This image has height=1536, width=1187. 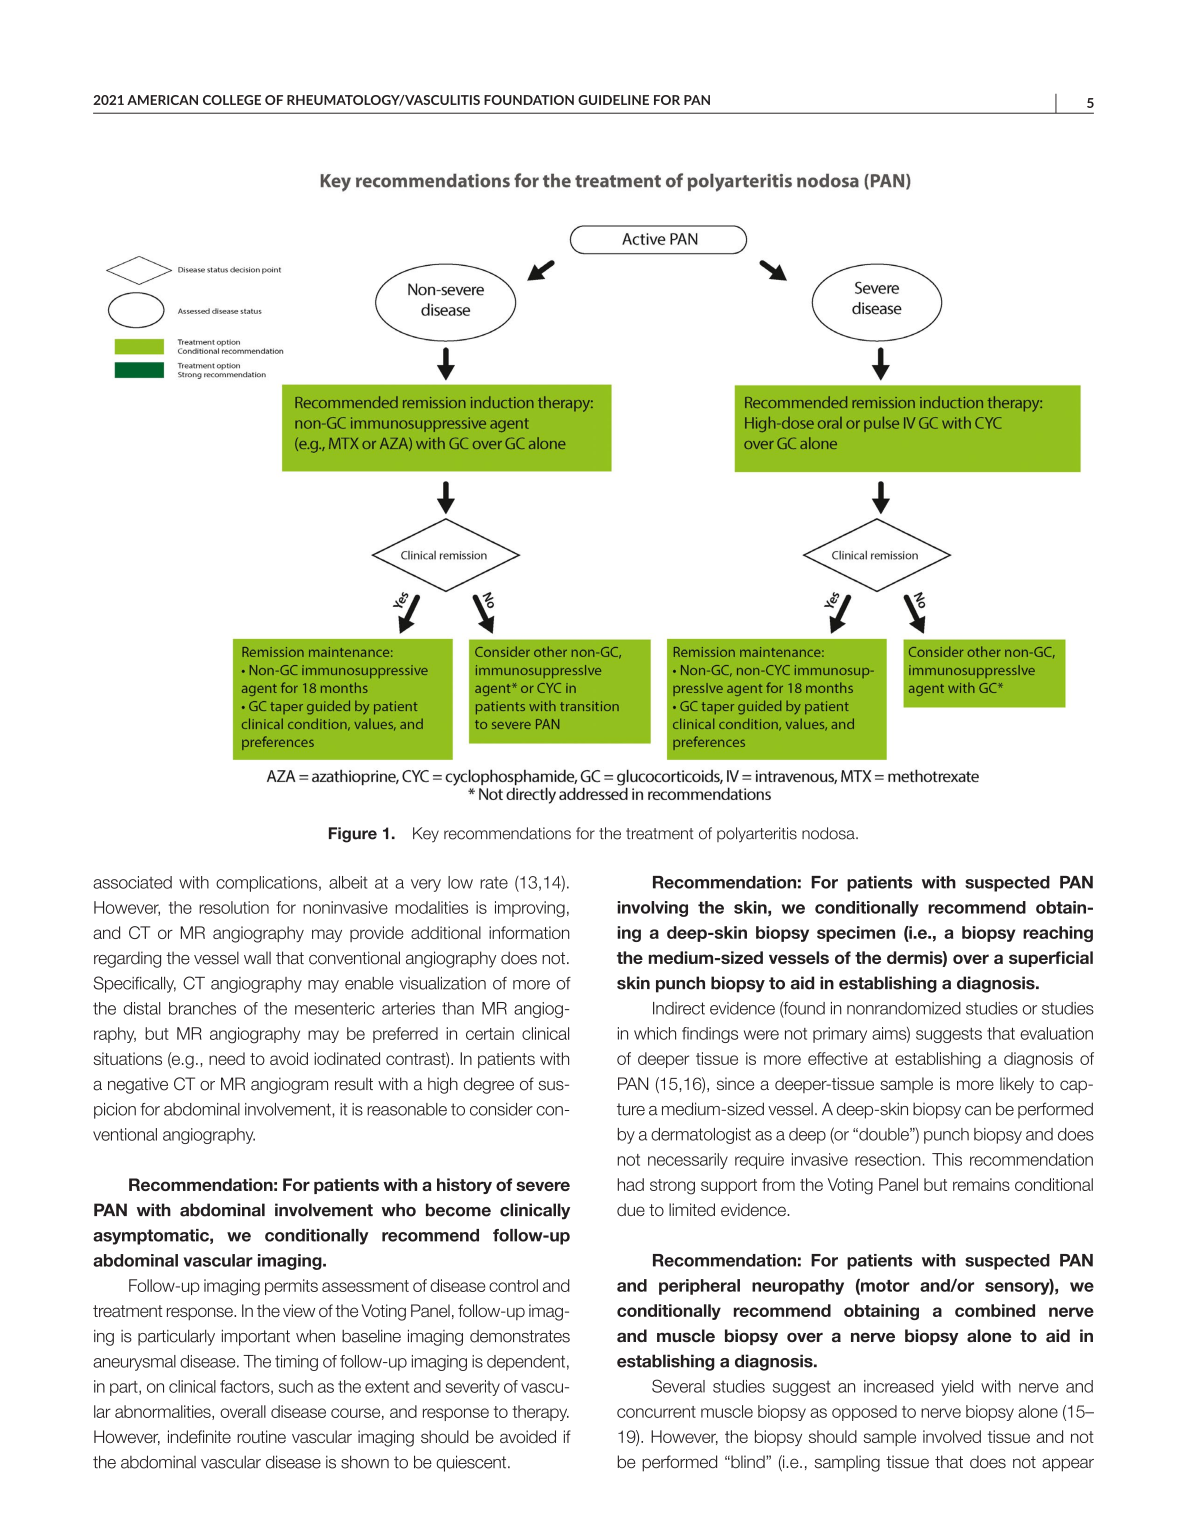 I want to click on resolution, so click(x=234, y=907).
